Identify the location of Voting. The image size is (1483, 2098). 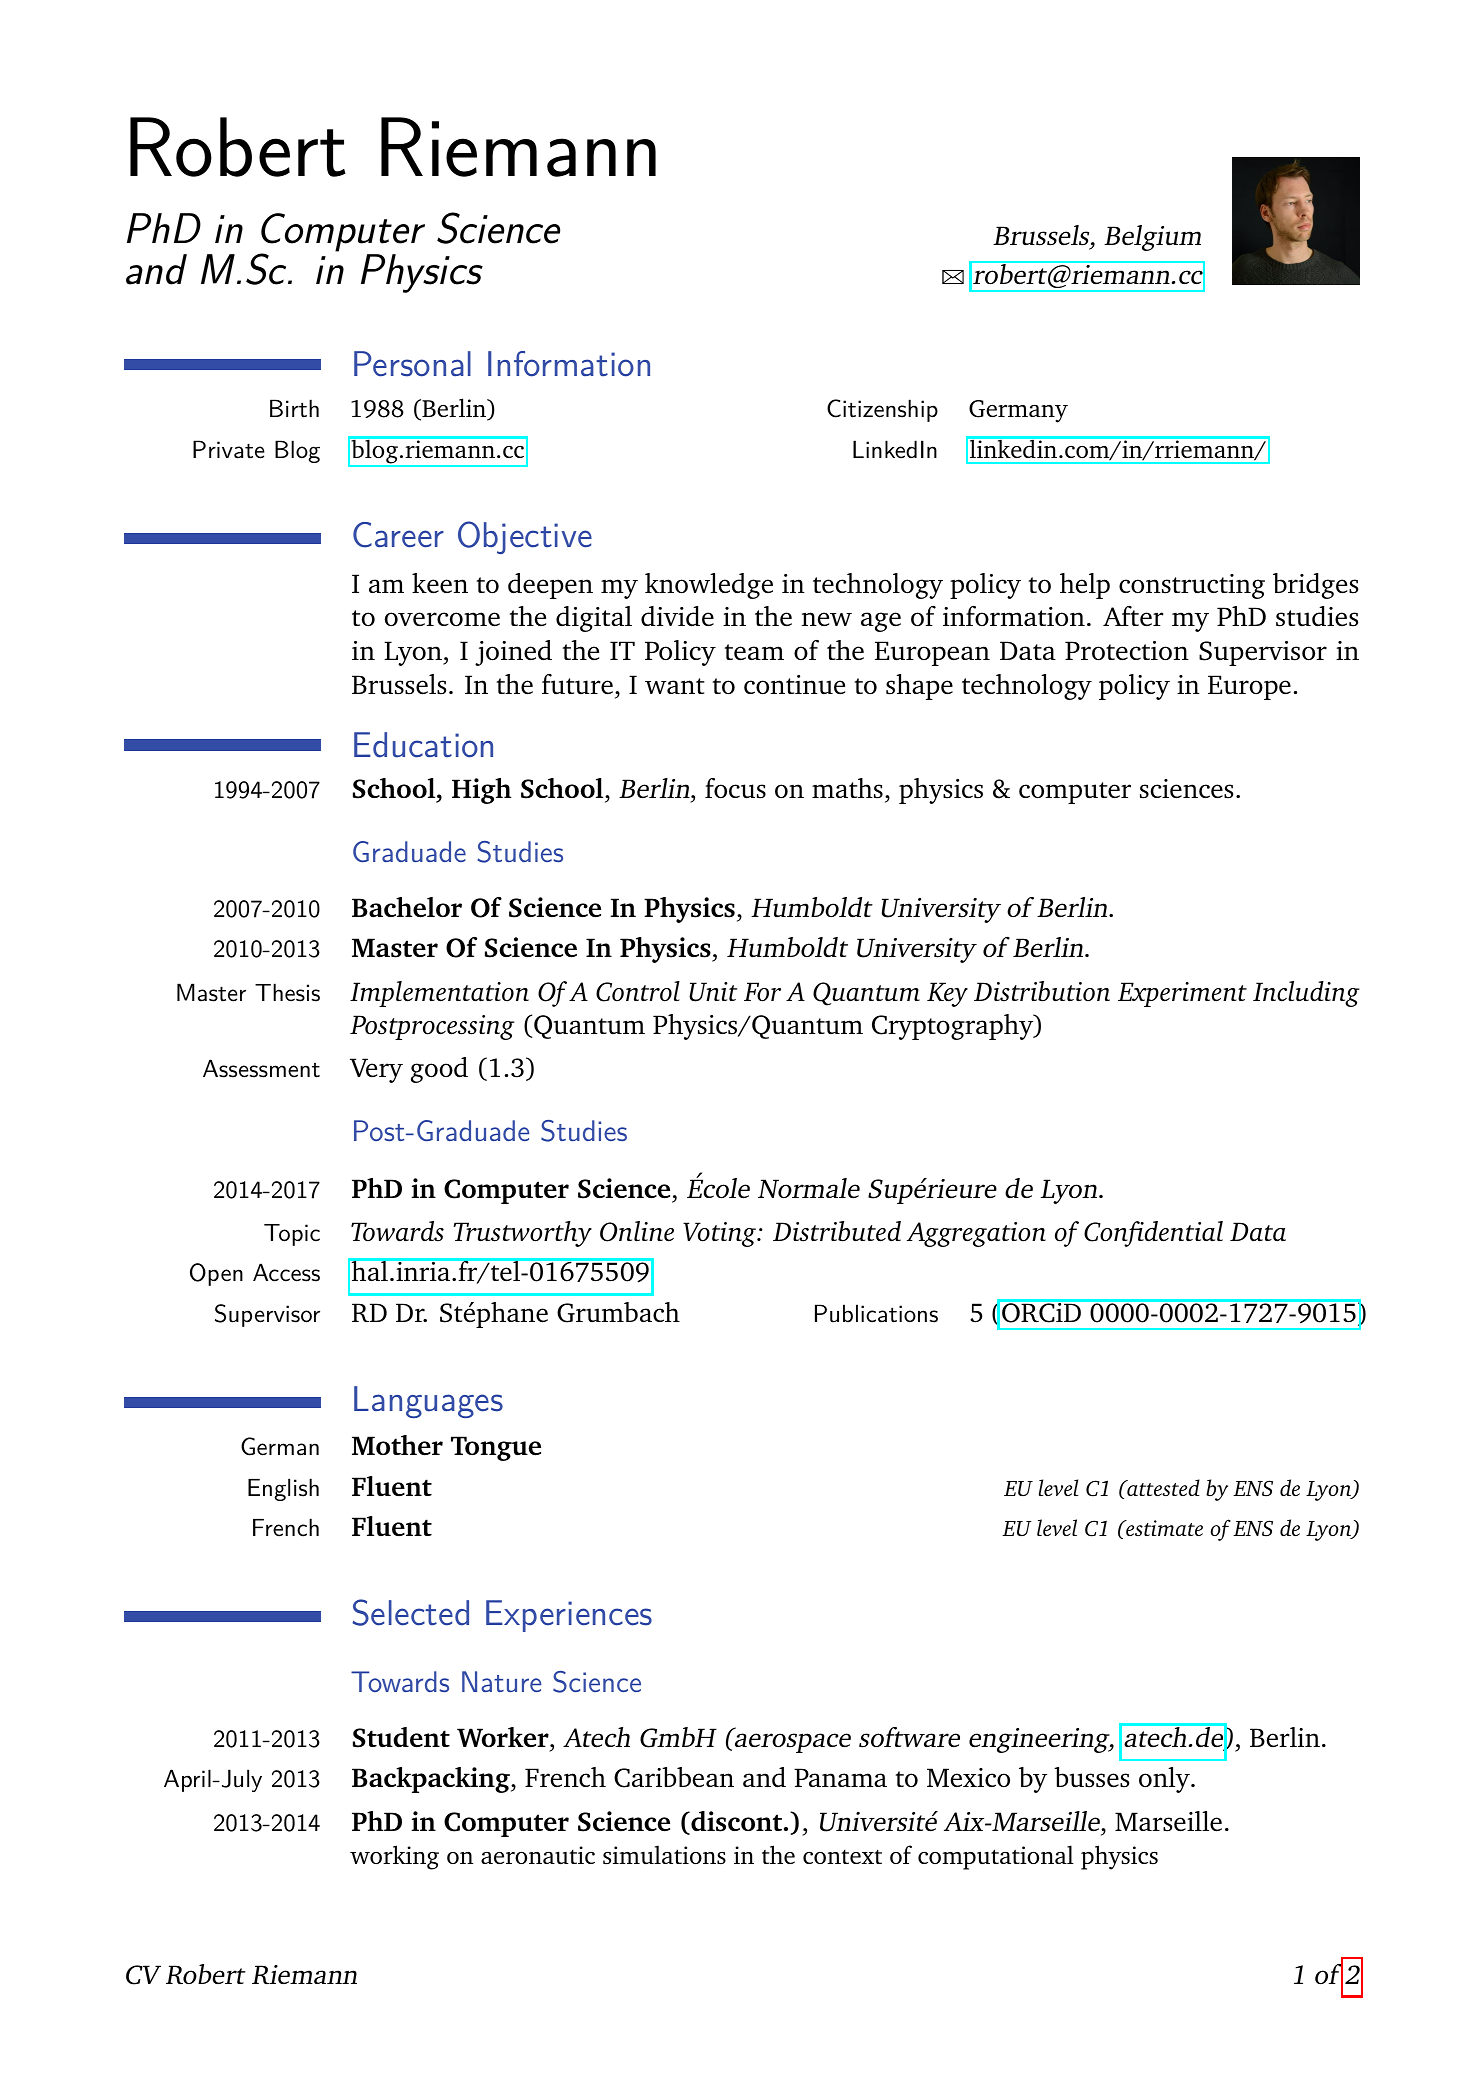
(721, 1234).
